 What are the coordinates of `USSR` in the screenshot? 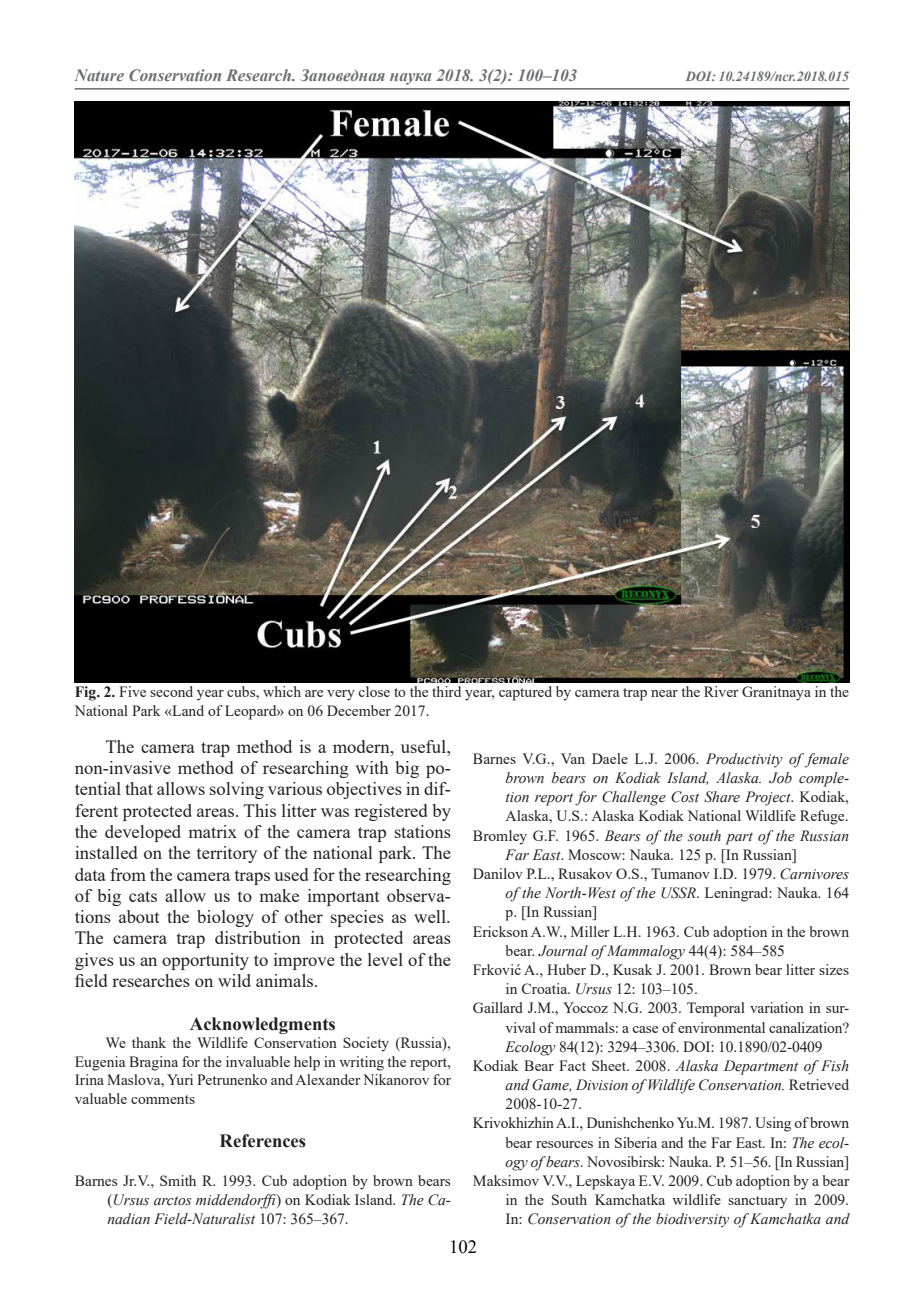 It's located at (679, 893).
